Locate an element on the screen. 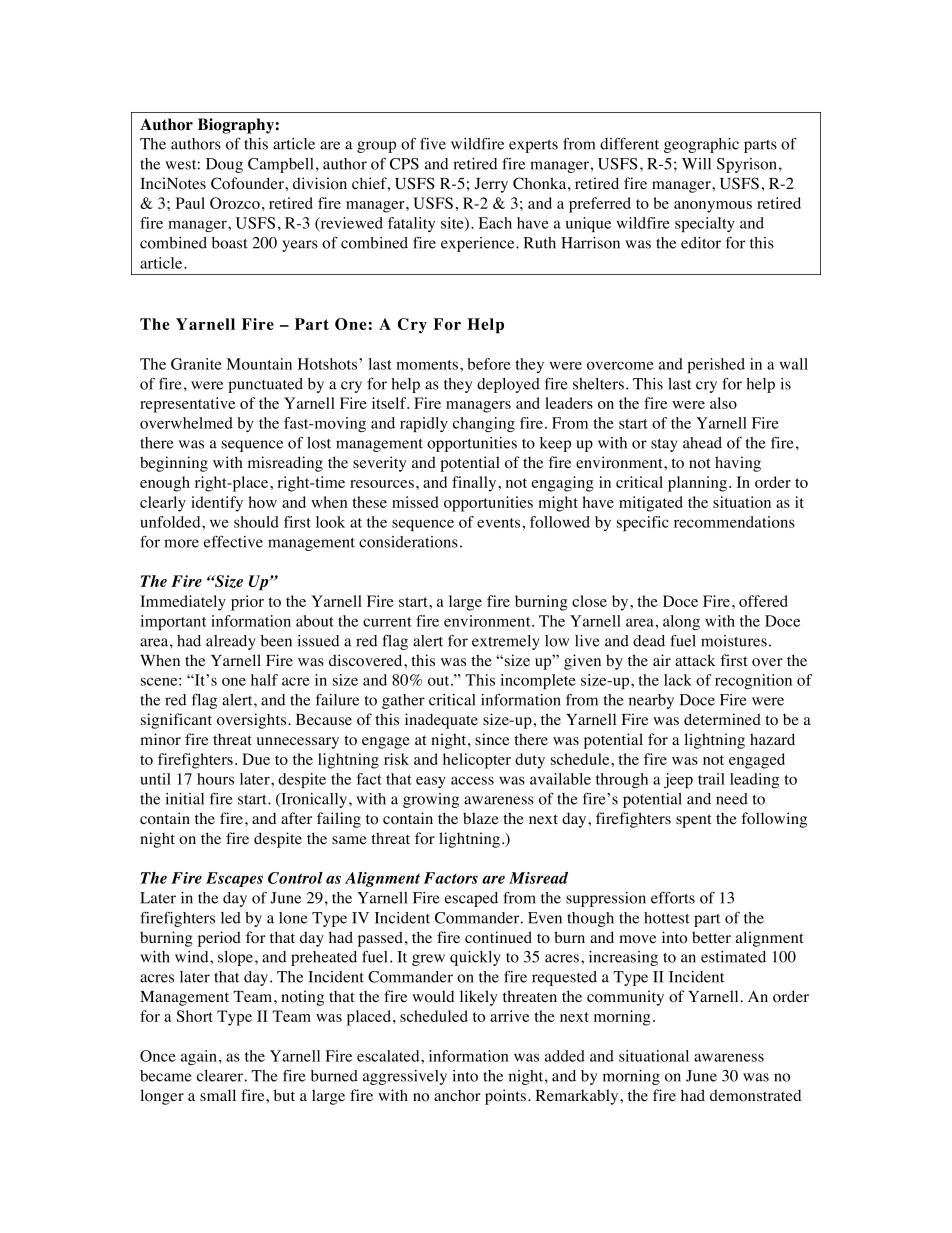 Image resolution: width=952 pixels, height=1233 pixels. punctuated is located at coordinates (265, 385).
